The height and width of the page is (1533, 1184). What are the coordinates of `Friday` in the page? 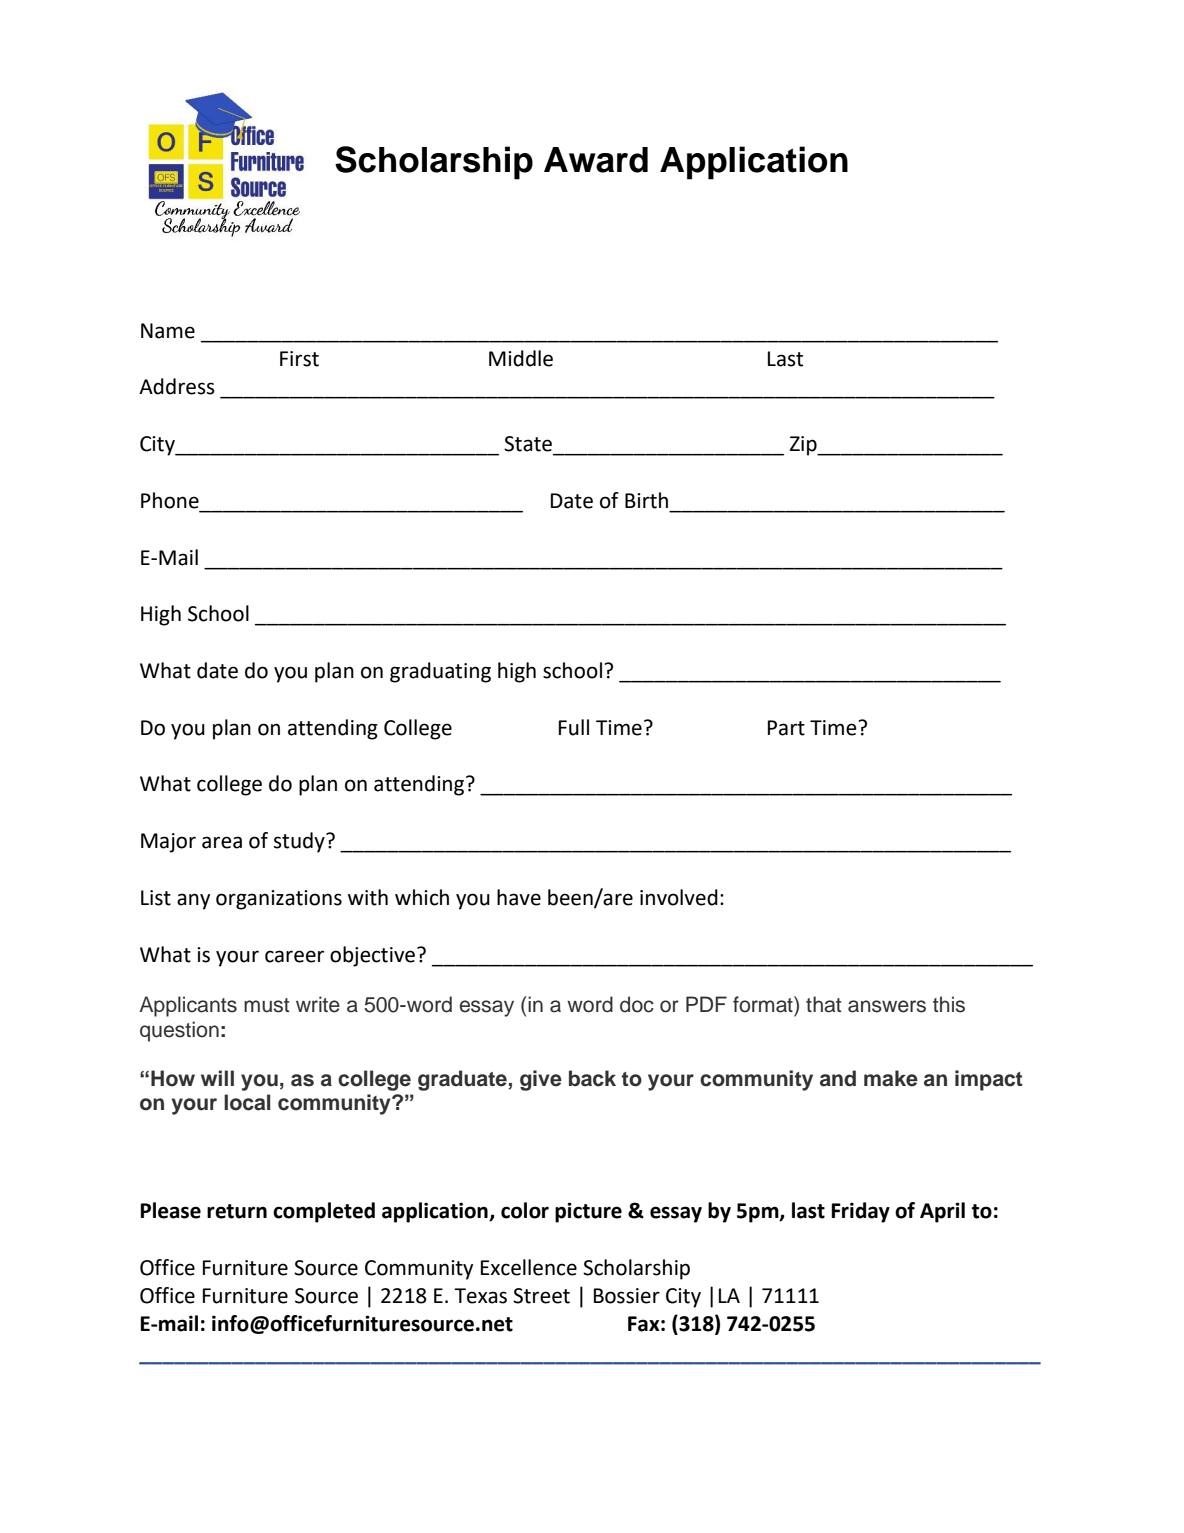 It's located at (860, 1212).
